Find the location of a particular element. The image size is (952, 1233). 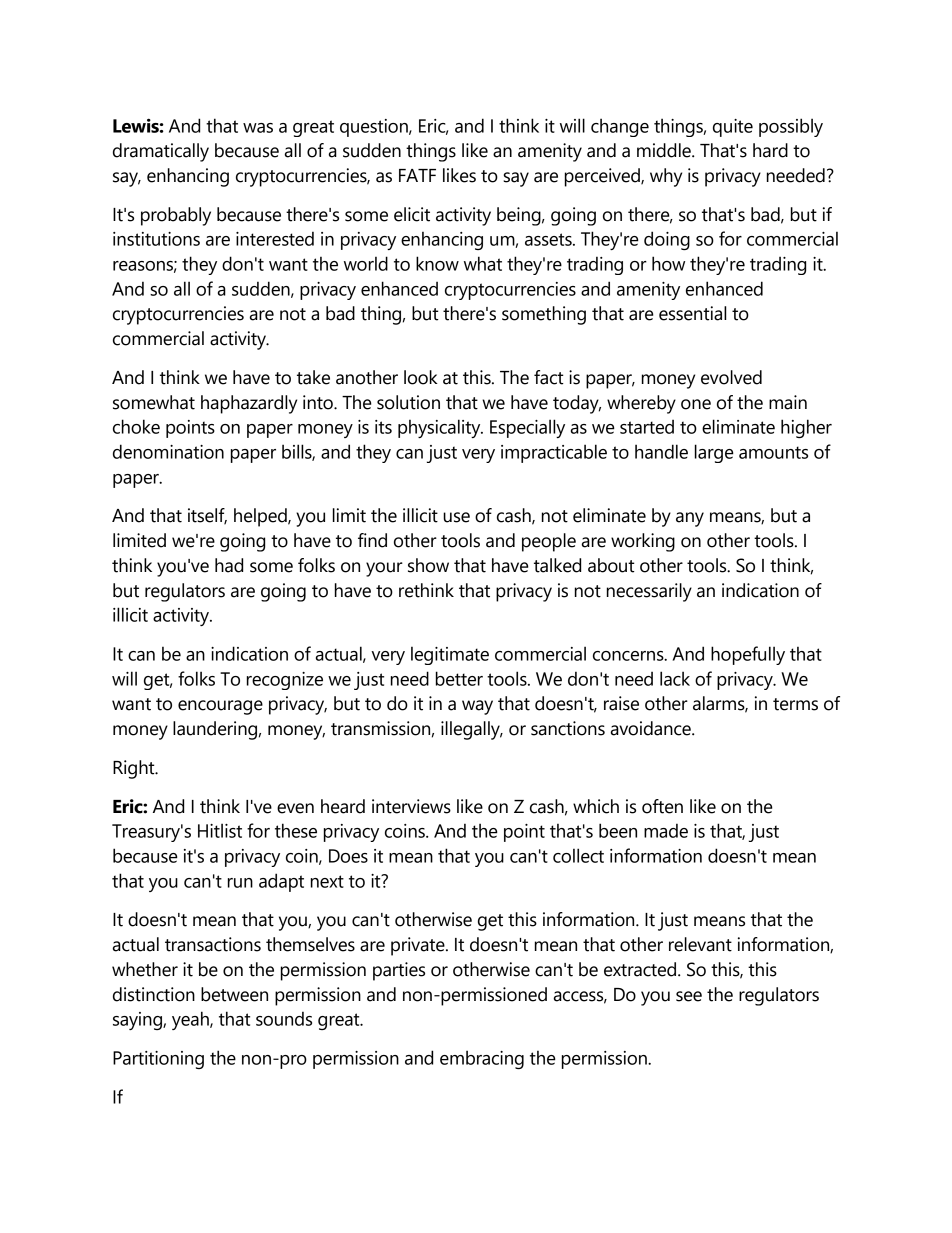

elicit is located at coordinates (412, 214).
